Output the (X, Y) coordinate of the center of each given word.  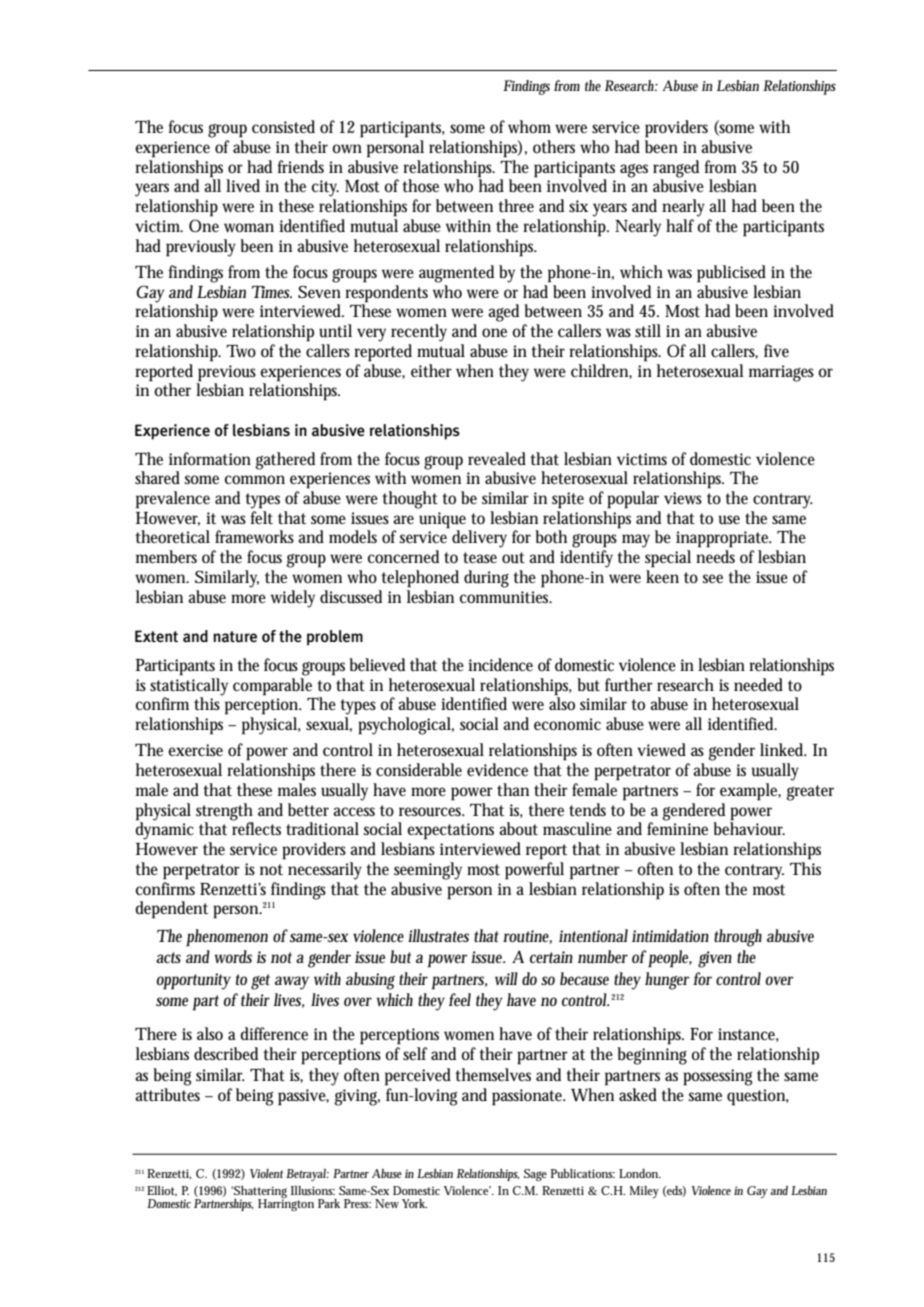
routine (527, 937)
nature (235, 637)
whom (529, 127)
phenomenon (227, 938)
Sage (535, 1175)
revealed (497, 458)
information (210, 459)
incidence (500, 664)
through (738, 938)
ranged (676, 170)
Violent (266, 1173)
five (776, 350)
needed (758, 684)
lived (243, 185)
